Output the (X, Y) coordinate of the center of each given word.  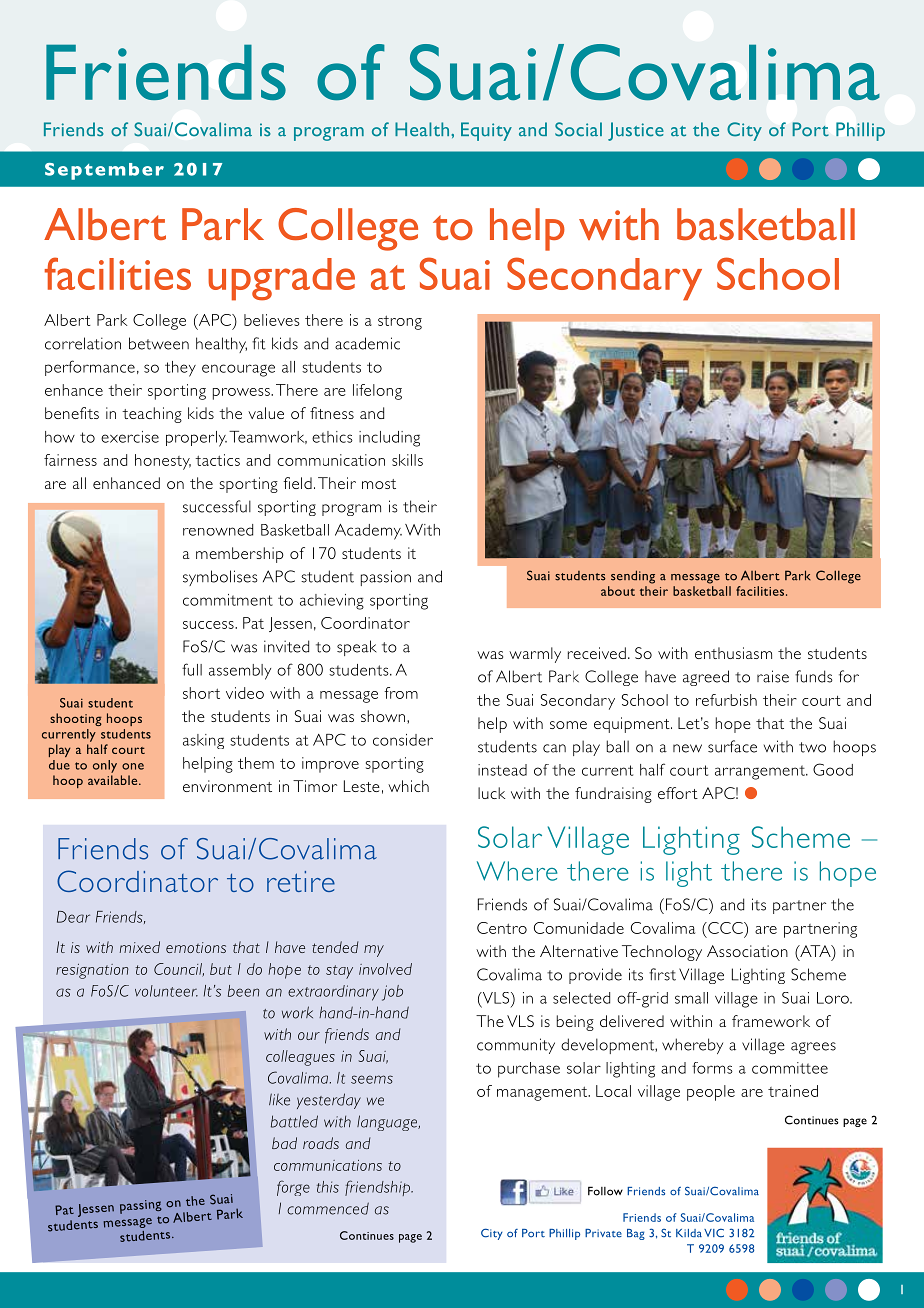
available (114, 780)
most (379, 484)
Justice (636, 131)
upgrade (281, 279)
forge (293, 1188)
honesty (163, 462)
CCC (725, 928)
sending (633, 577)
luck (491, 793)
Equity (486, 131)
